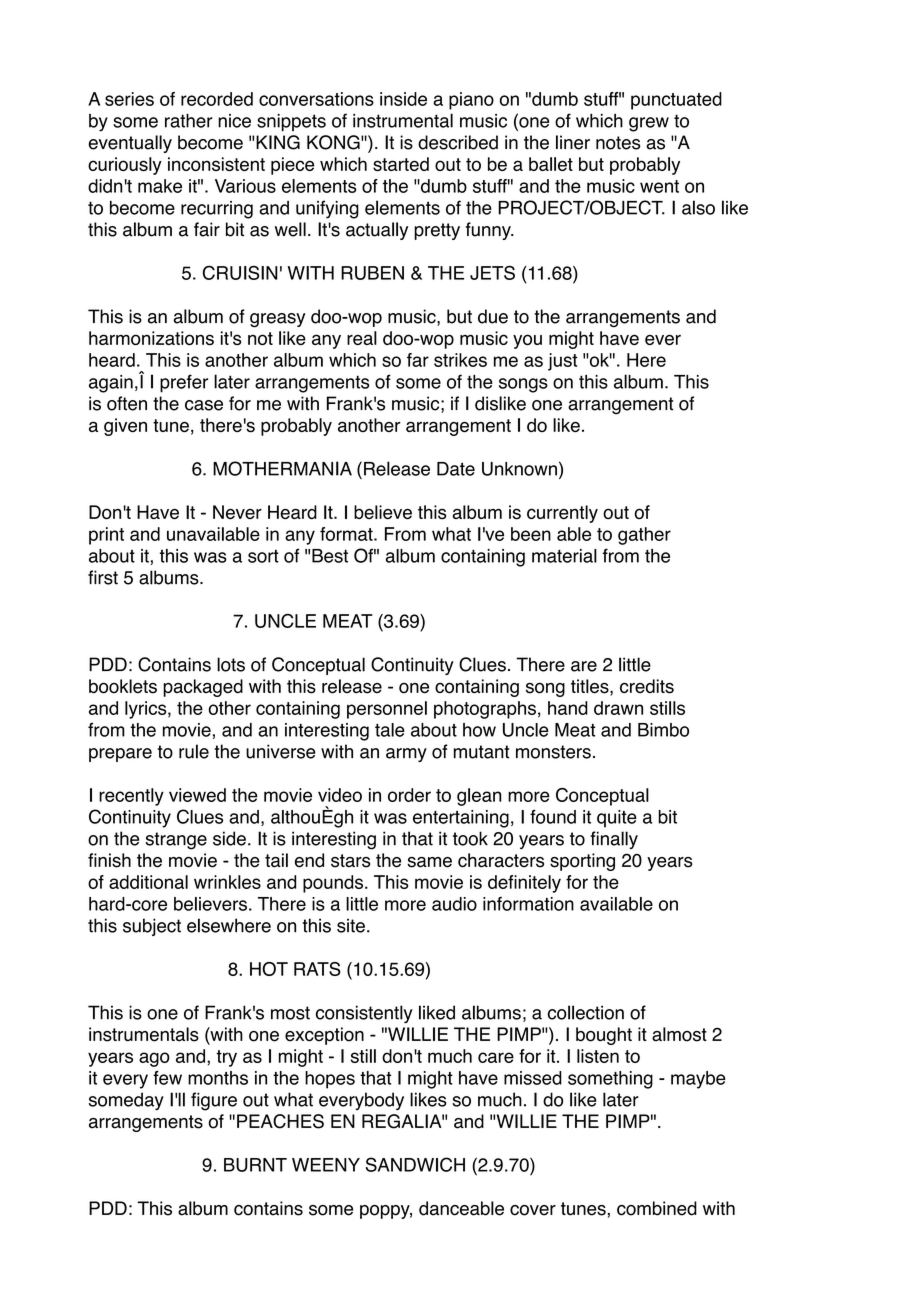 The width and height of the screenshot is (924, 1308). What do you see at coordinates (125, 427) in the screenshot?
I see `given` at bounding box center [125, 427].
